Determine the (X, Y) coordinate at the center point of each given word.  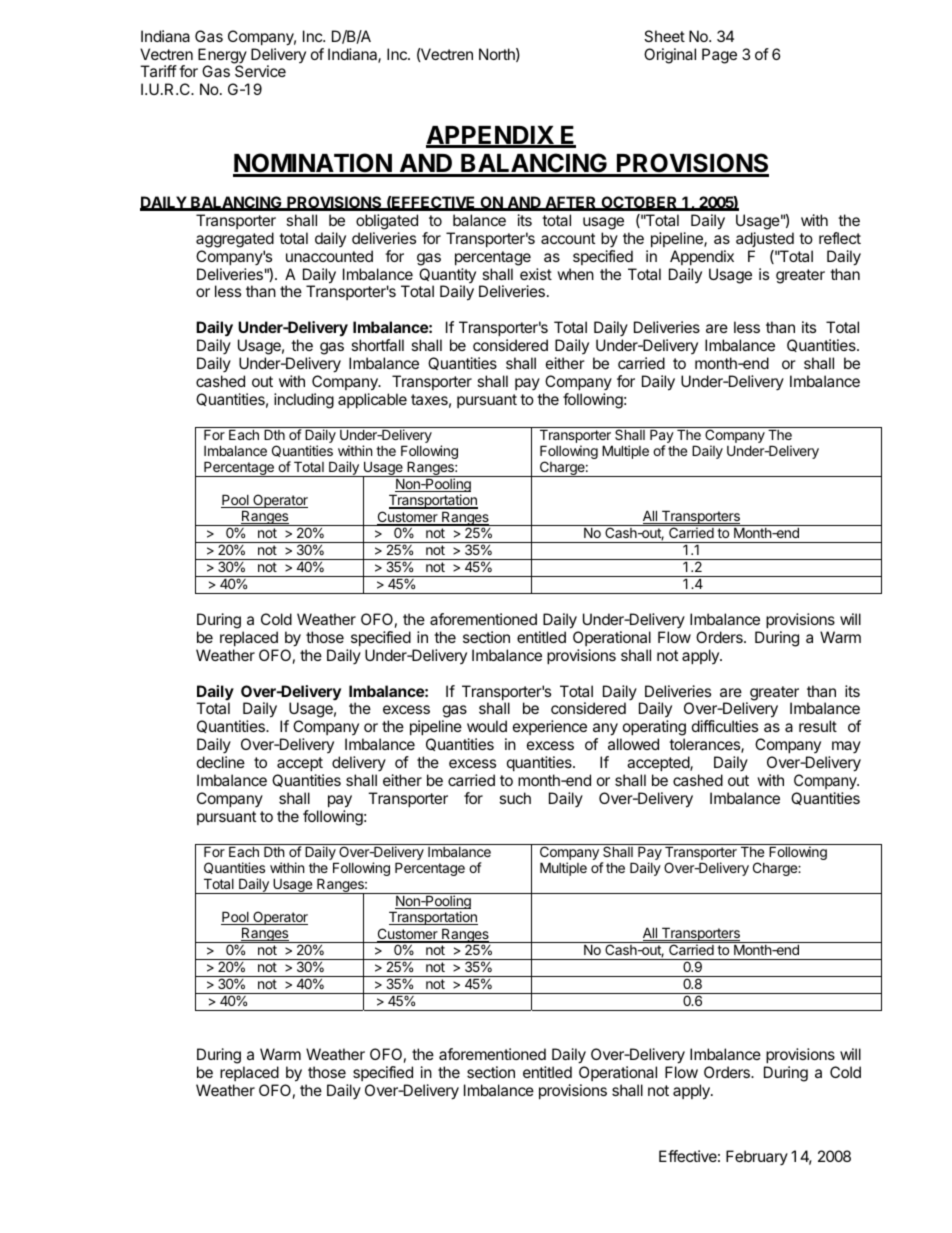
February (757, 1157)
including (304, 401)
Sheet (664, 36)
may (846, 747)
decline (221, 762)
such (515, 798)
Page (719, 56)
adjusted (765, 239)
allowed (633, 744)
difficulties (725, 726)
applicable (372, 400)
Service (260, 71)
